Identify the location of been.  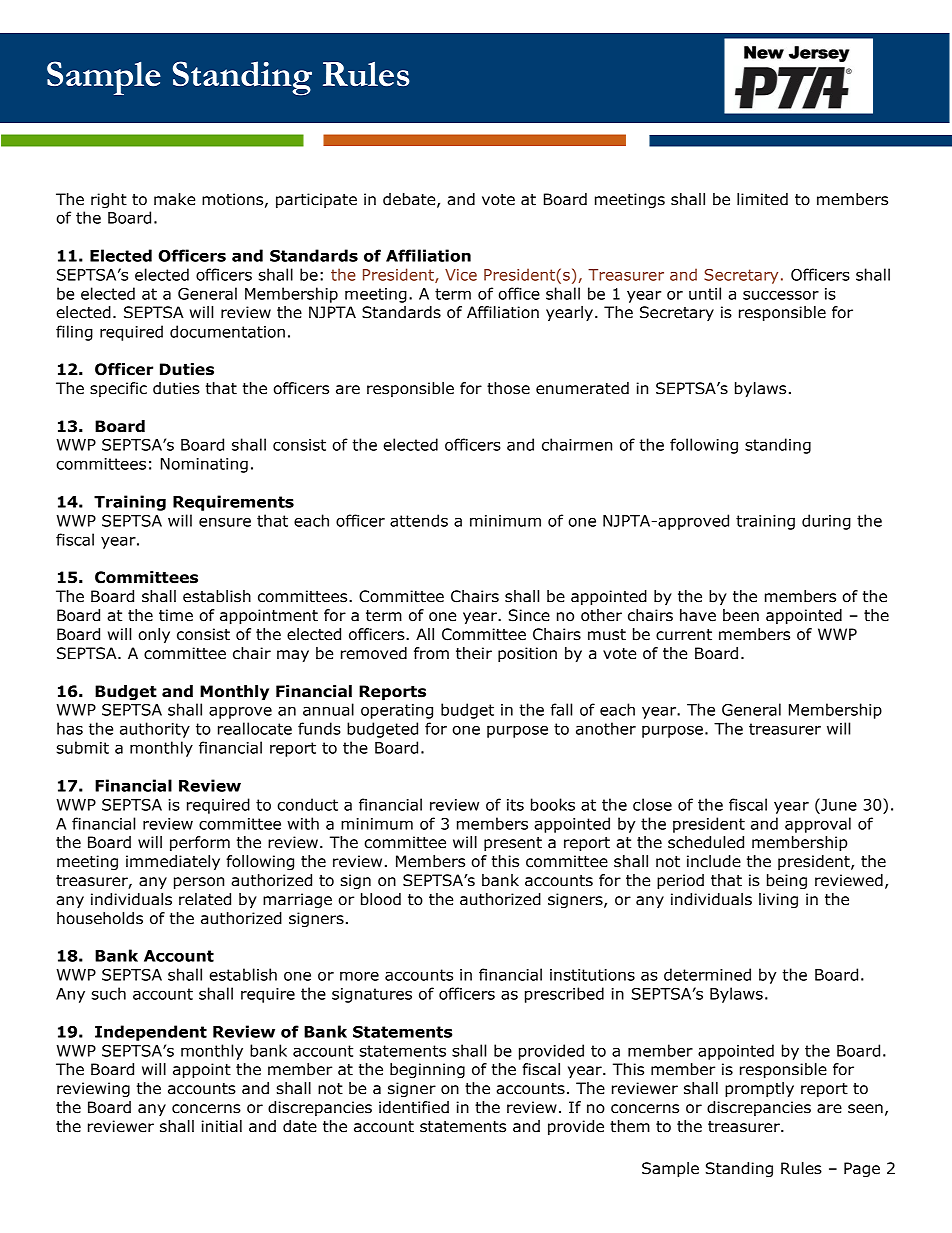
(741, 615).
